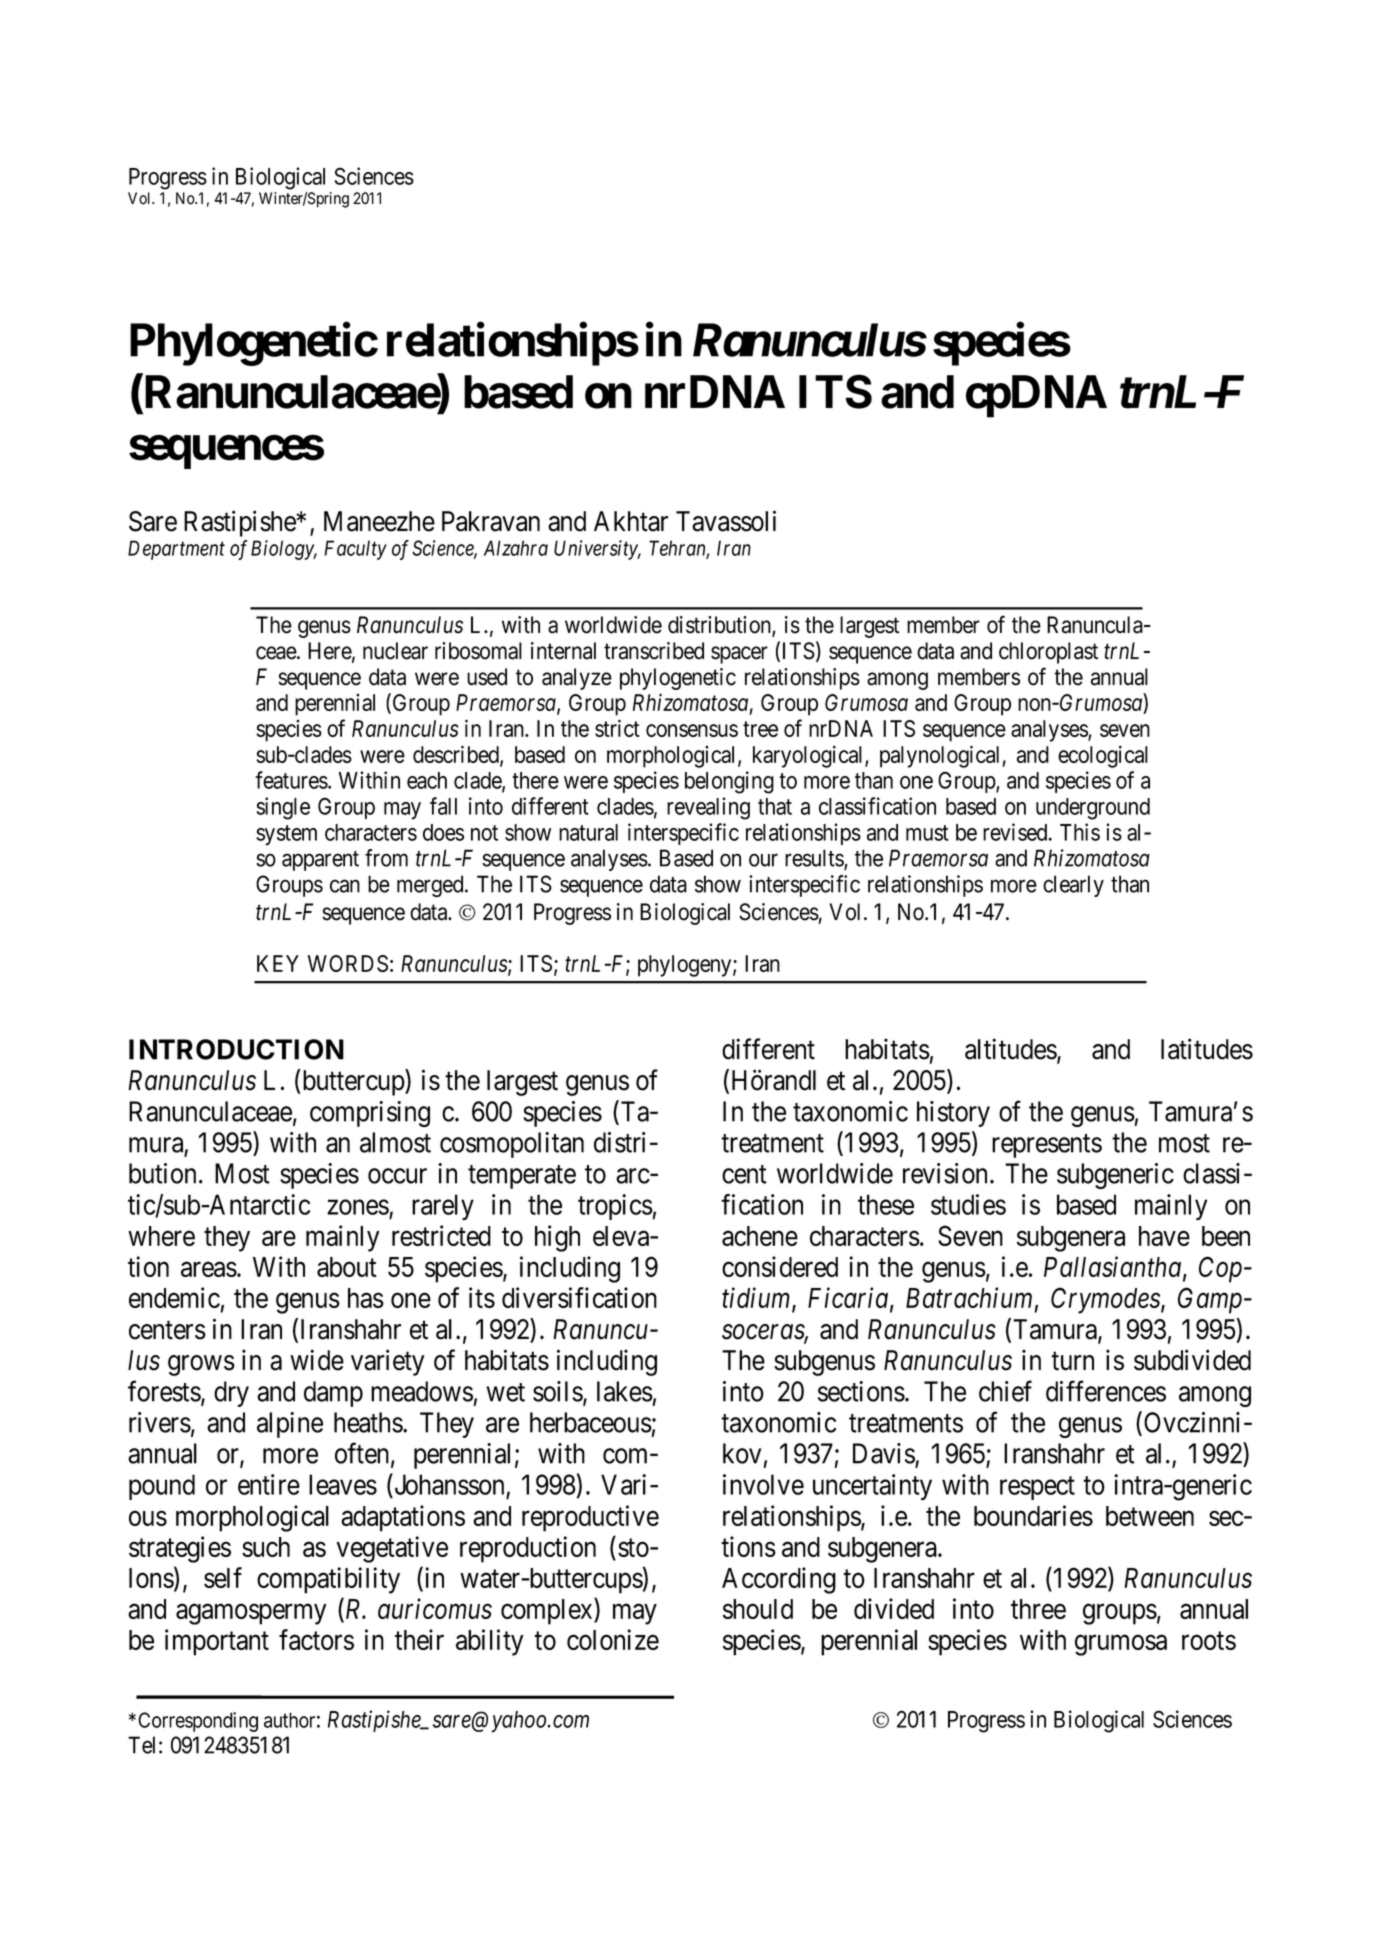 This image has height=1952, width=1379. Describe the element at coordinates (1038, 1609) in the image. I see `three` at that location.
